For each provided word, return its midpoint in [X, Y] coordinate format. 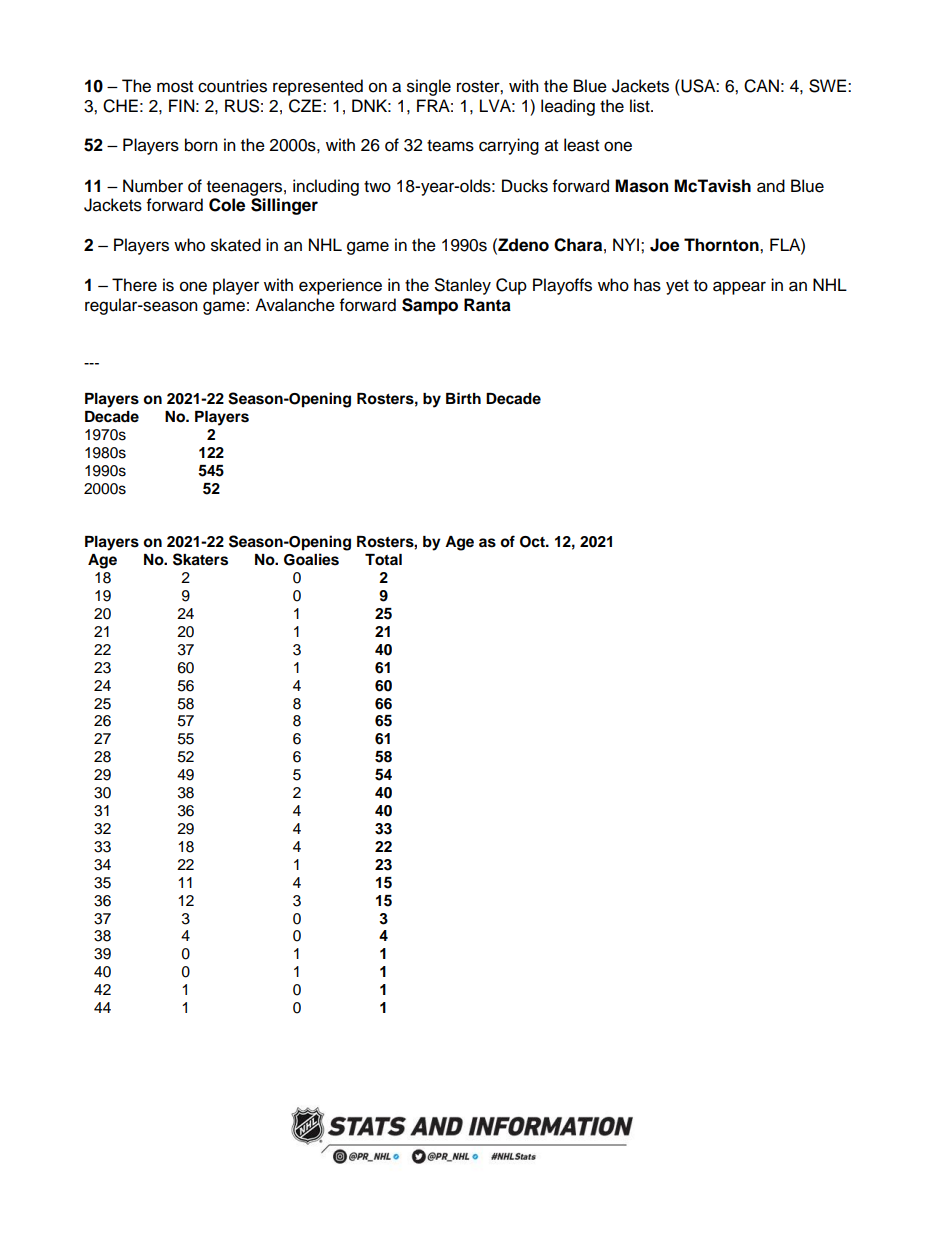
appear [739, 288]
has [647, 285]
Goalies [311, 559]
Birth [463, 398]
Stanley [463, 286]
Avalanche [295, 305]
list [641, 106]
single [429, 87]
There [134, 285]
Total [383, 560]
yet [677, 287]
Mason [641, 186]
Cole [227, 205]
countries [232, 86]
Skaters [200, 559]
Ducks [525, 186]
